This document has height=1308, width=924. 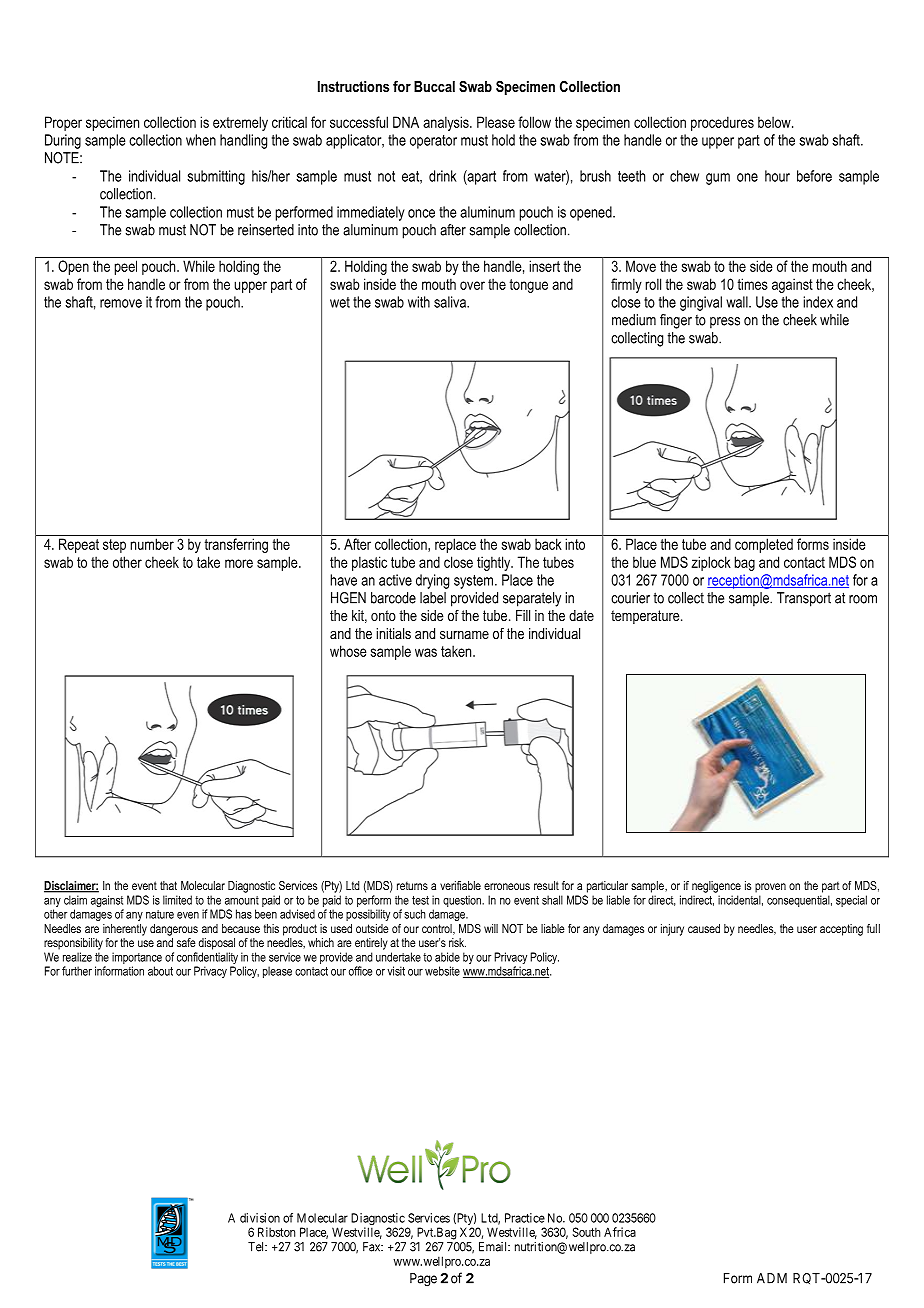 What do you see at coordinates (460, 885) in the document?
I see `verifiable` at bounding box center [460, 885].
